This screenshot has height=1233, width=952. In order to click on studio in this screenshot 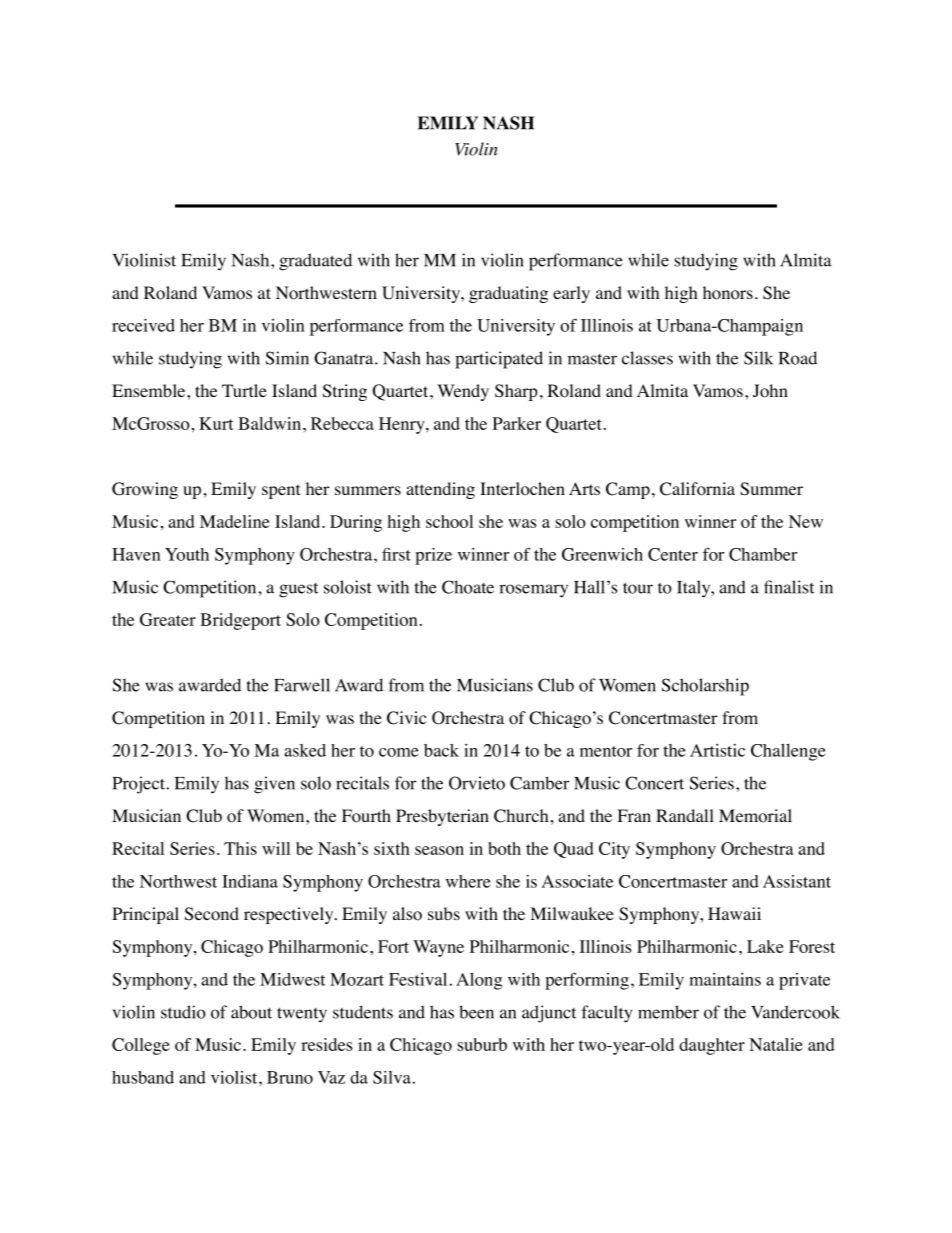, I will do `click(183, 1012)`.
